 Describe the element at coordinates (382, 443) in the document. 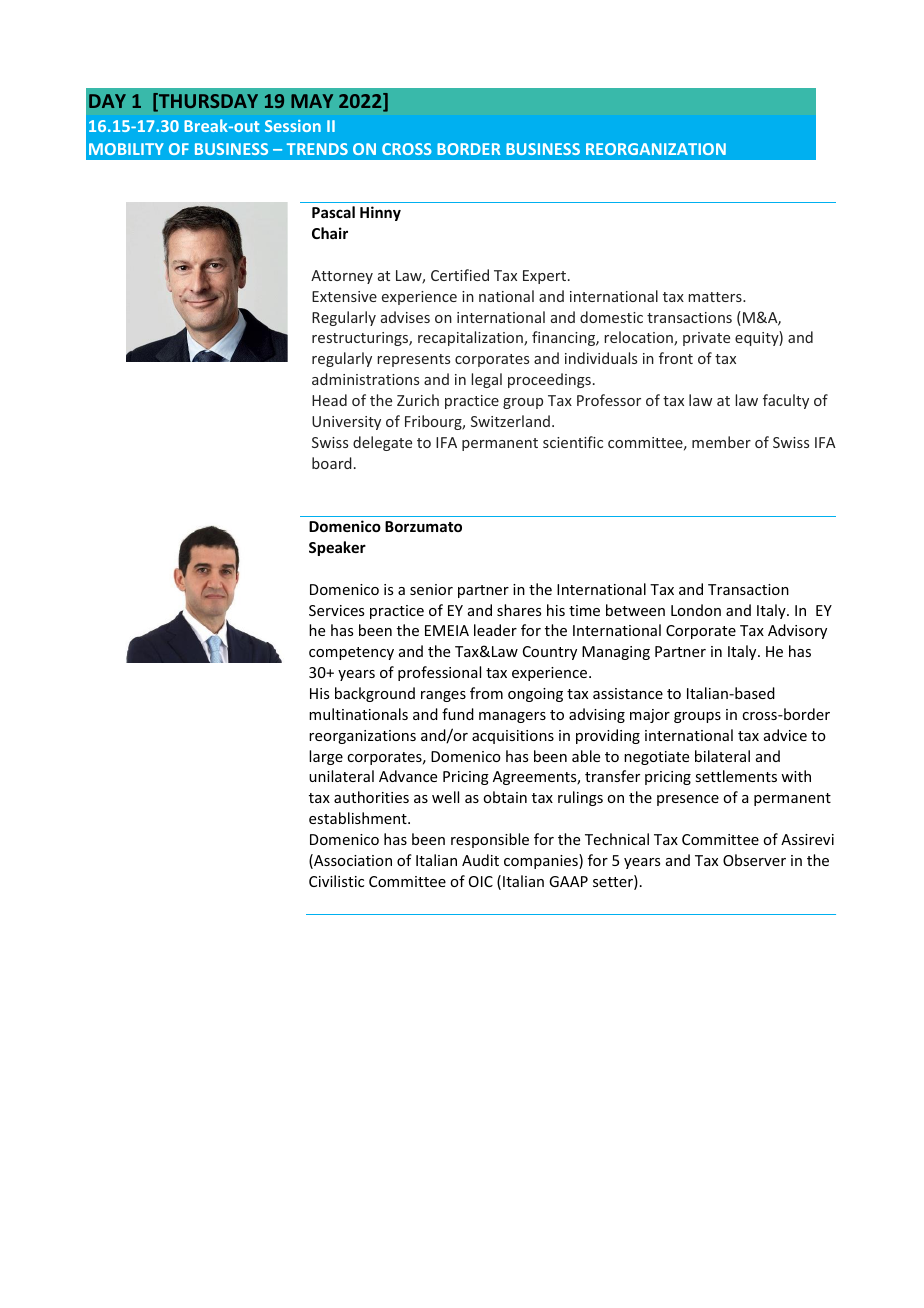

I see `delegate` at that location.
